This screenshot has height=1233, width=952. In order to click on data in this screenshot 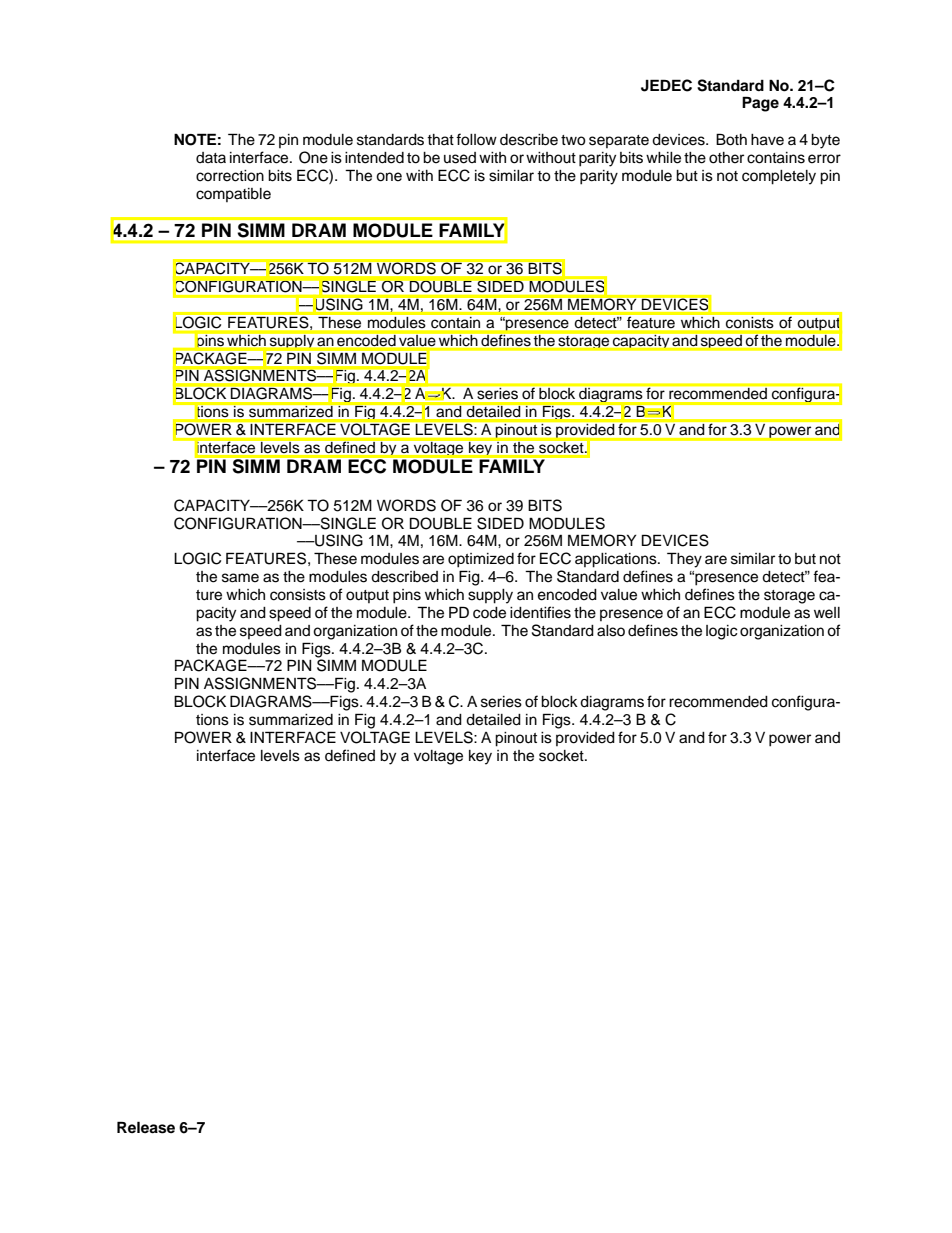, I will do `click(211, 157)`.
